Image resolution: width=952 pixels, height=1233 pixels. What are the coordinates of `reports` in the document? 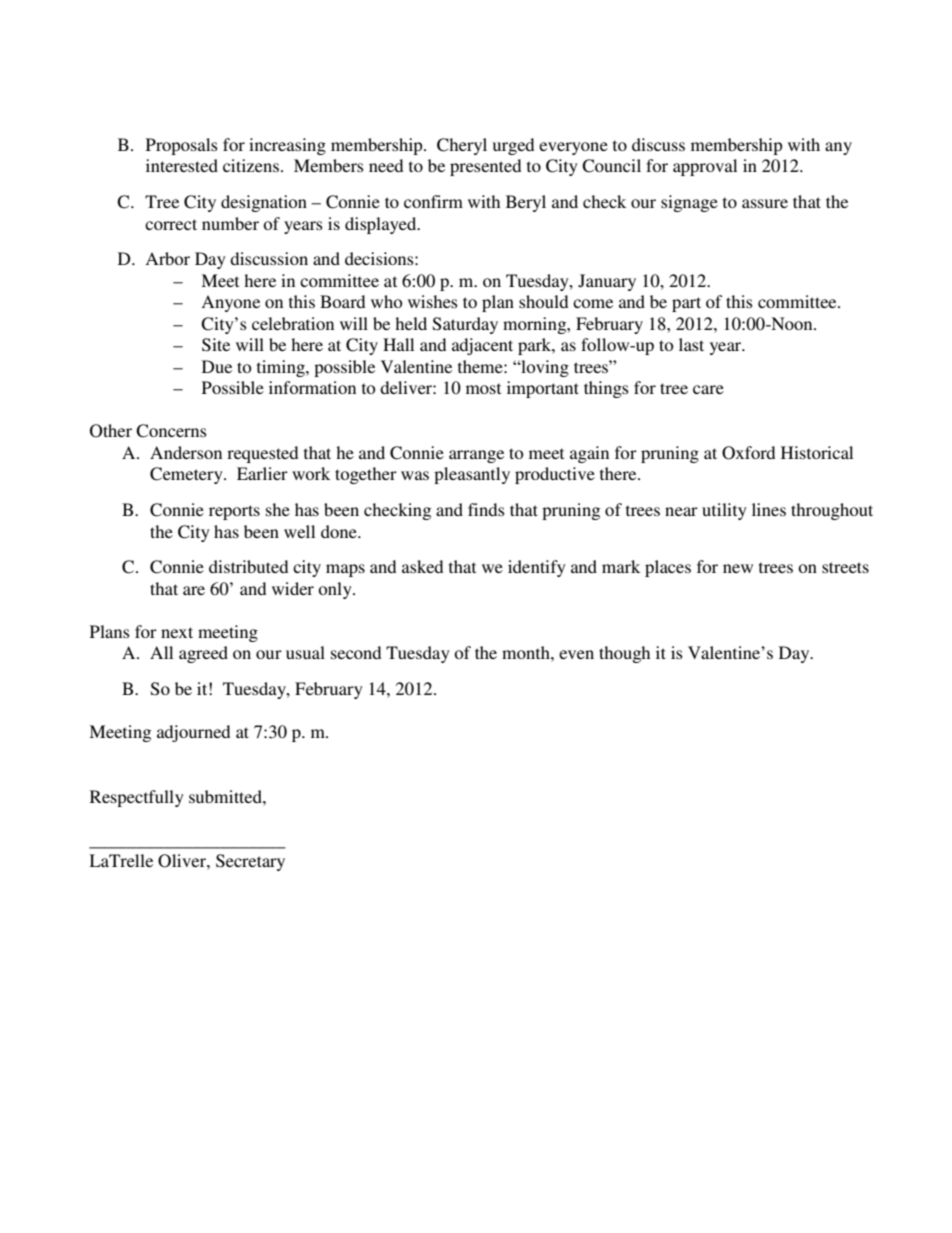 It's located at (234, 512).
